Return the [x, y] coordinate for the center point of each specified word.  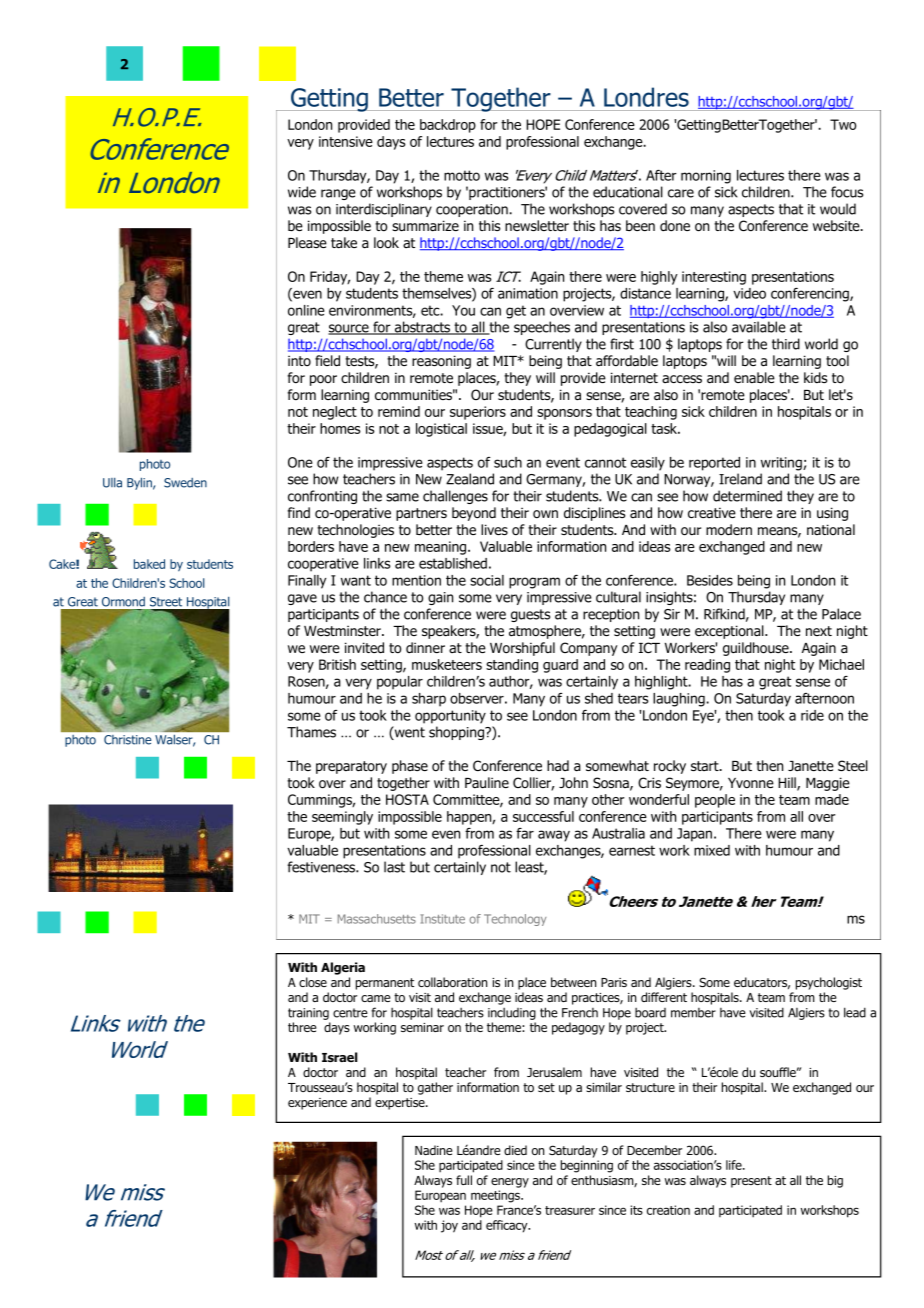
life [735, 1165]
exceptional [730, 632]
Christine [127, 740]
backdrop [448, 126]
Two [843, 124]
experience [317, 1104]
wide [302, 192]
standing [512, 666]
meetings [497, 1196]
